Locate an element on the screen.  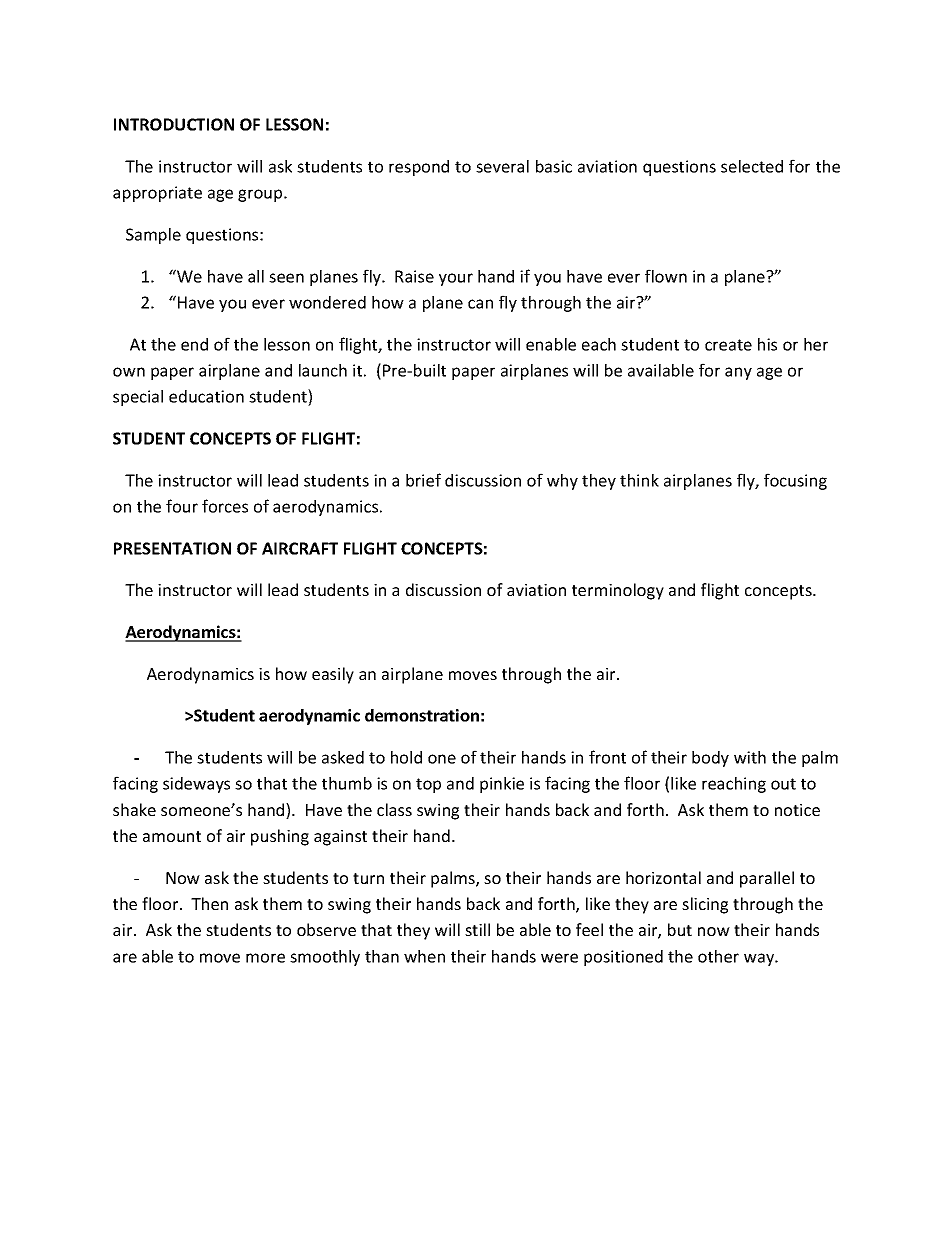
any is located at coordinates (738, 373).
